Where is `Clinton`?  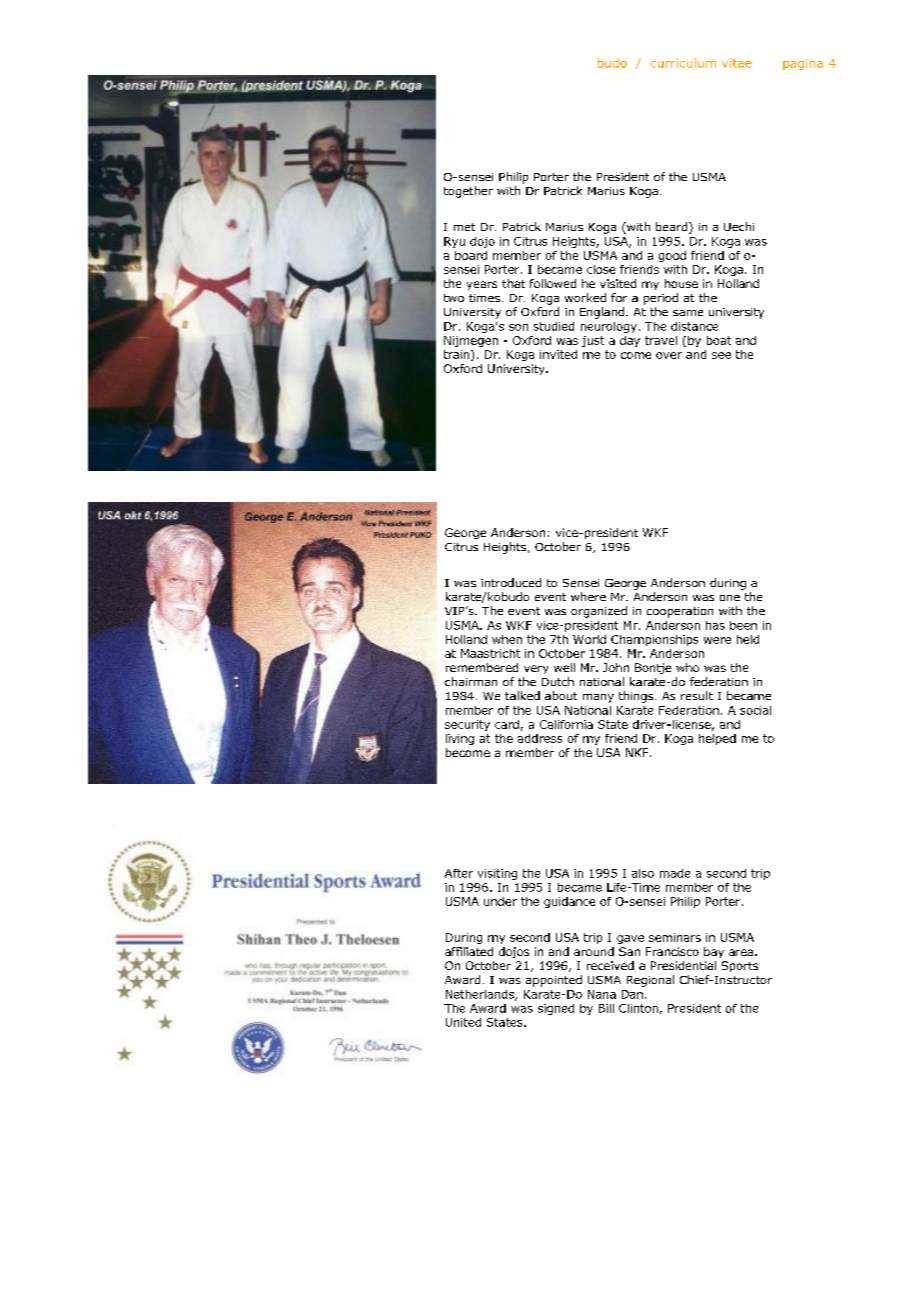
Clinton is located at coordinates (638, 1008).
